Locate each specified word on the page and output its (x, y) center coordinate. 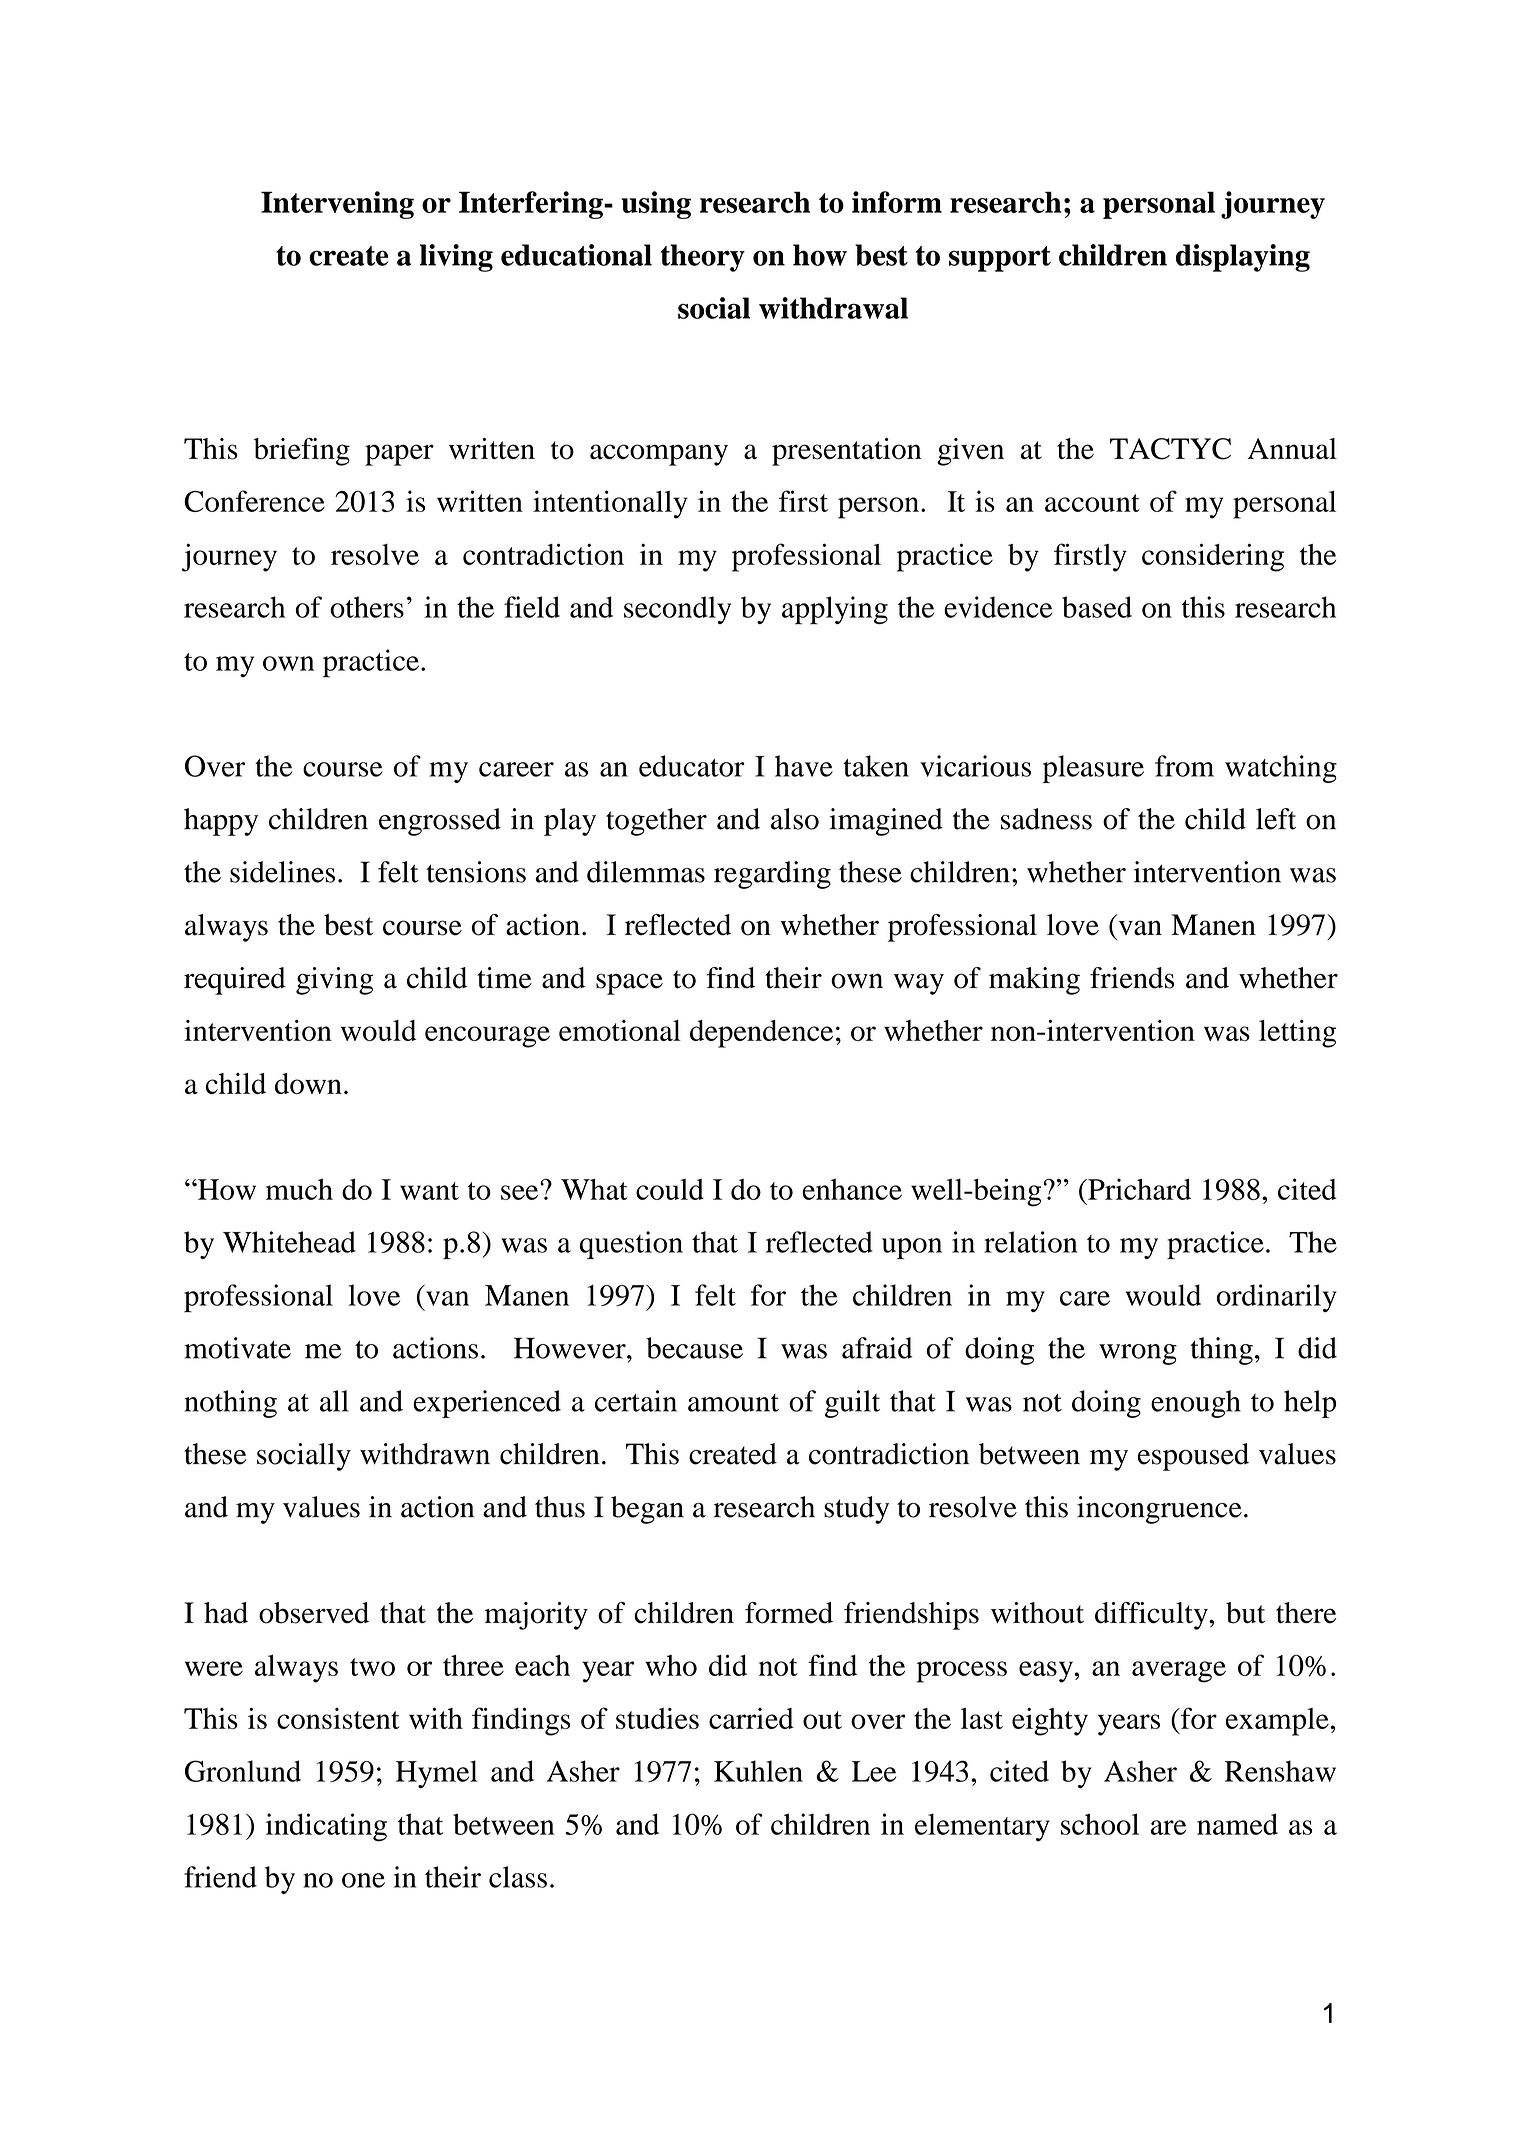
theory (703, 258)
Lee (874, 1771)
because (694, 1348)
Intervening (337, 205)
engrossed (440, 822)
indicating (326, 1827)
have (804, 766)
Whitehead (289, 1242)
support (1000, 259)
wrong (1138, 1354)
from (1184, 766)
